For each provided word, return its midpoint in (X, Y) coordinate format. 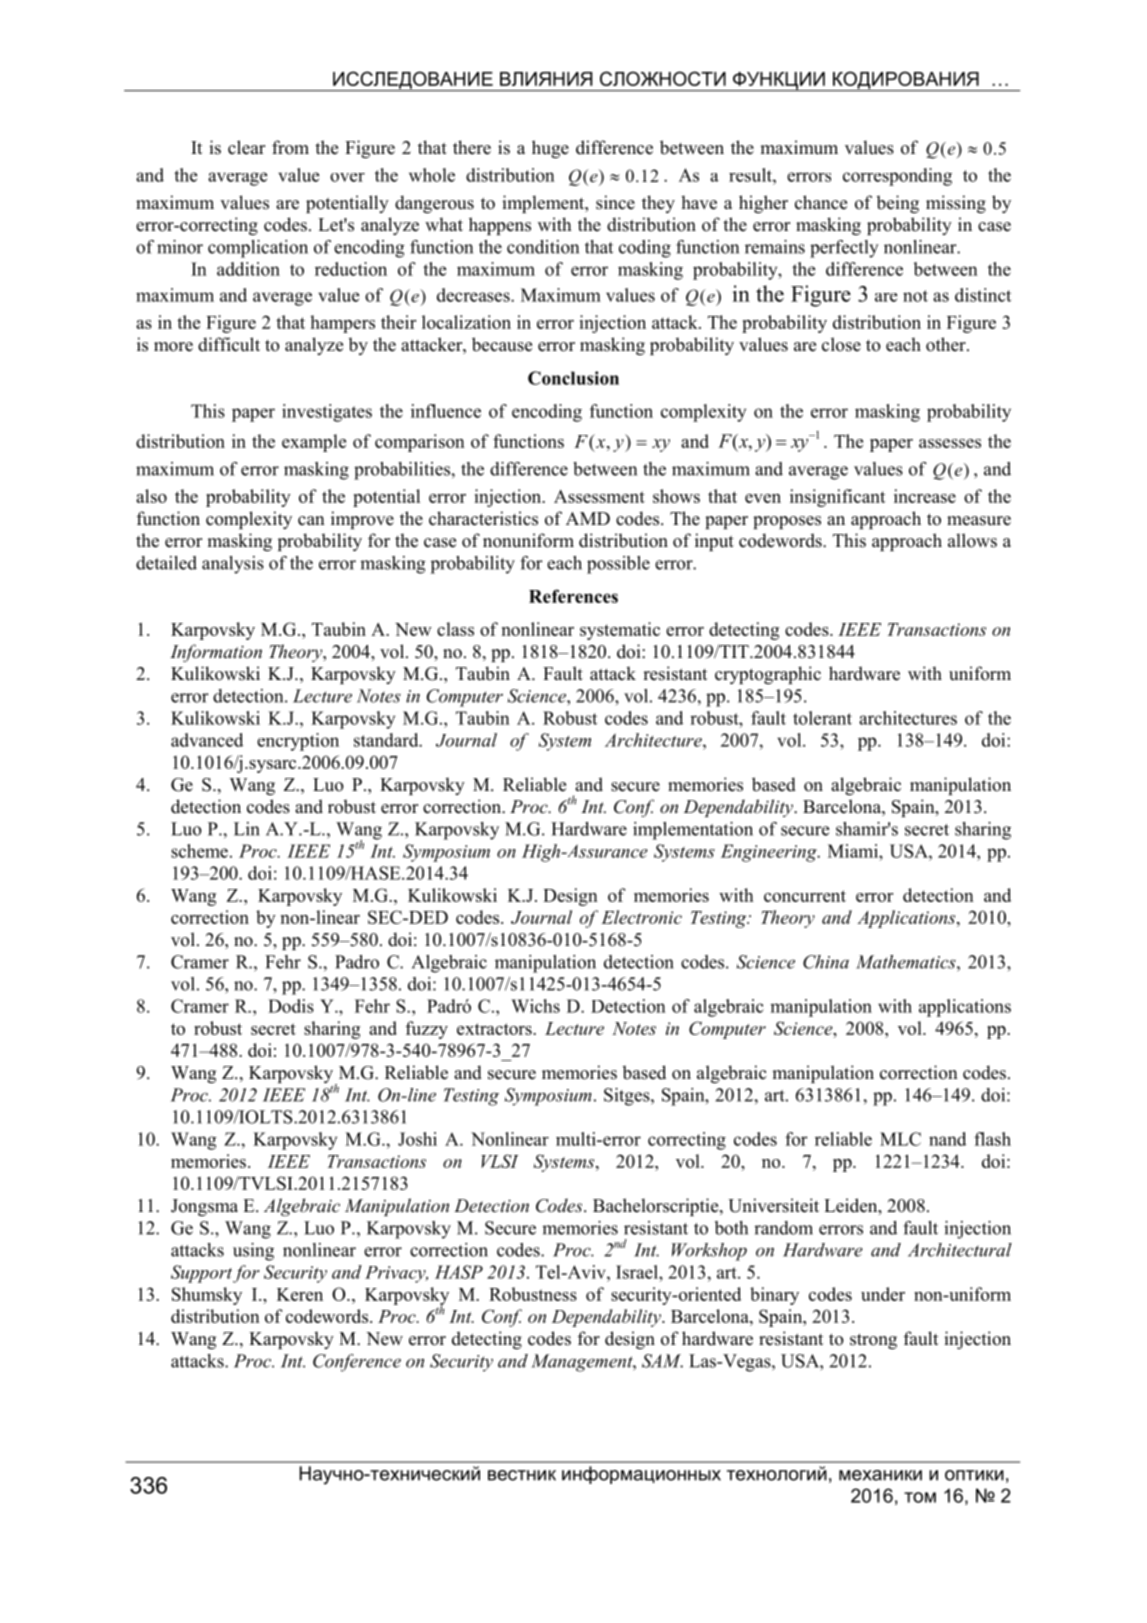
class (455, 629)
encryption (298, 742)
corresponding (897, 177)
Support (201, 1274)
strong (873, 1341)
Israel (638, 1272)
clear (246, 147)
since (615, 202)
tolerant (822, 718)
